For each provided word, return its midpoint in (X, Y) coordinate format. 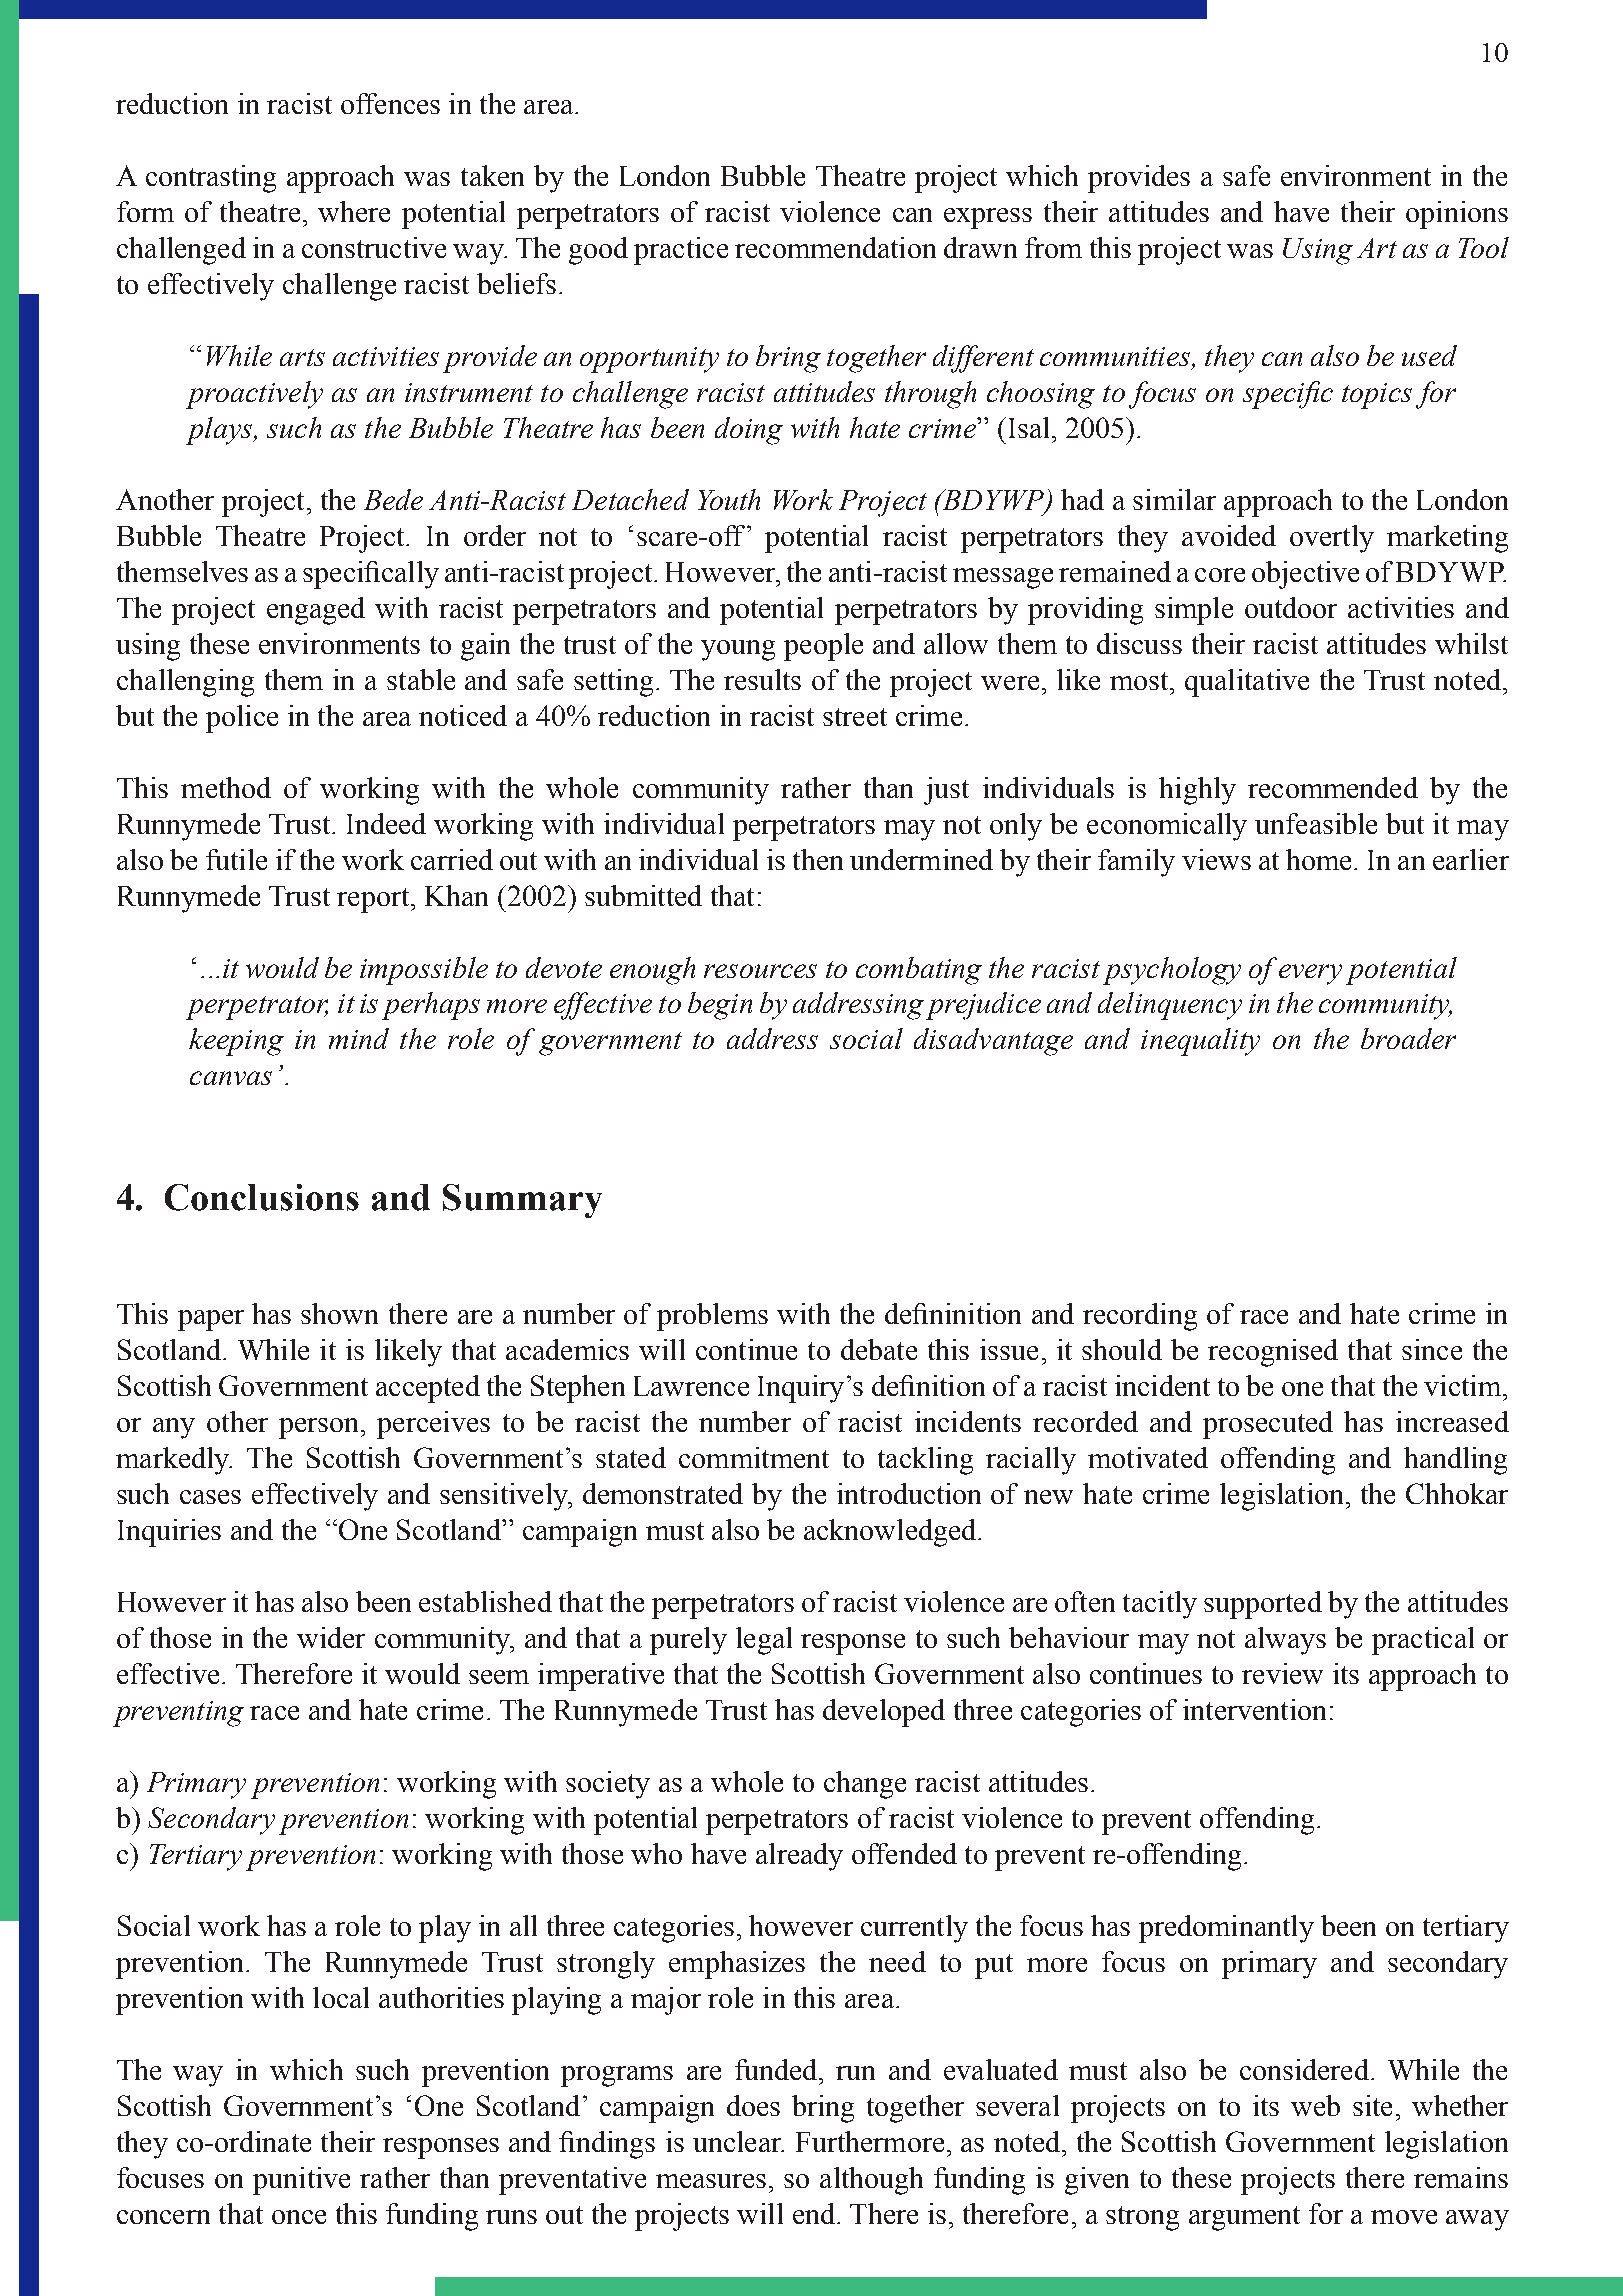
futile (236, 859)
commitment (754, 1457)
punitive (301, 2181)
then (818, 859)
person (318, 1428)
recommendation (835, 247)
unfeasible (1316, 823)
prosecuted (1268, 1425)
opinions (1457, 215)
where (354, 211)
